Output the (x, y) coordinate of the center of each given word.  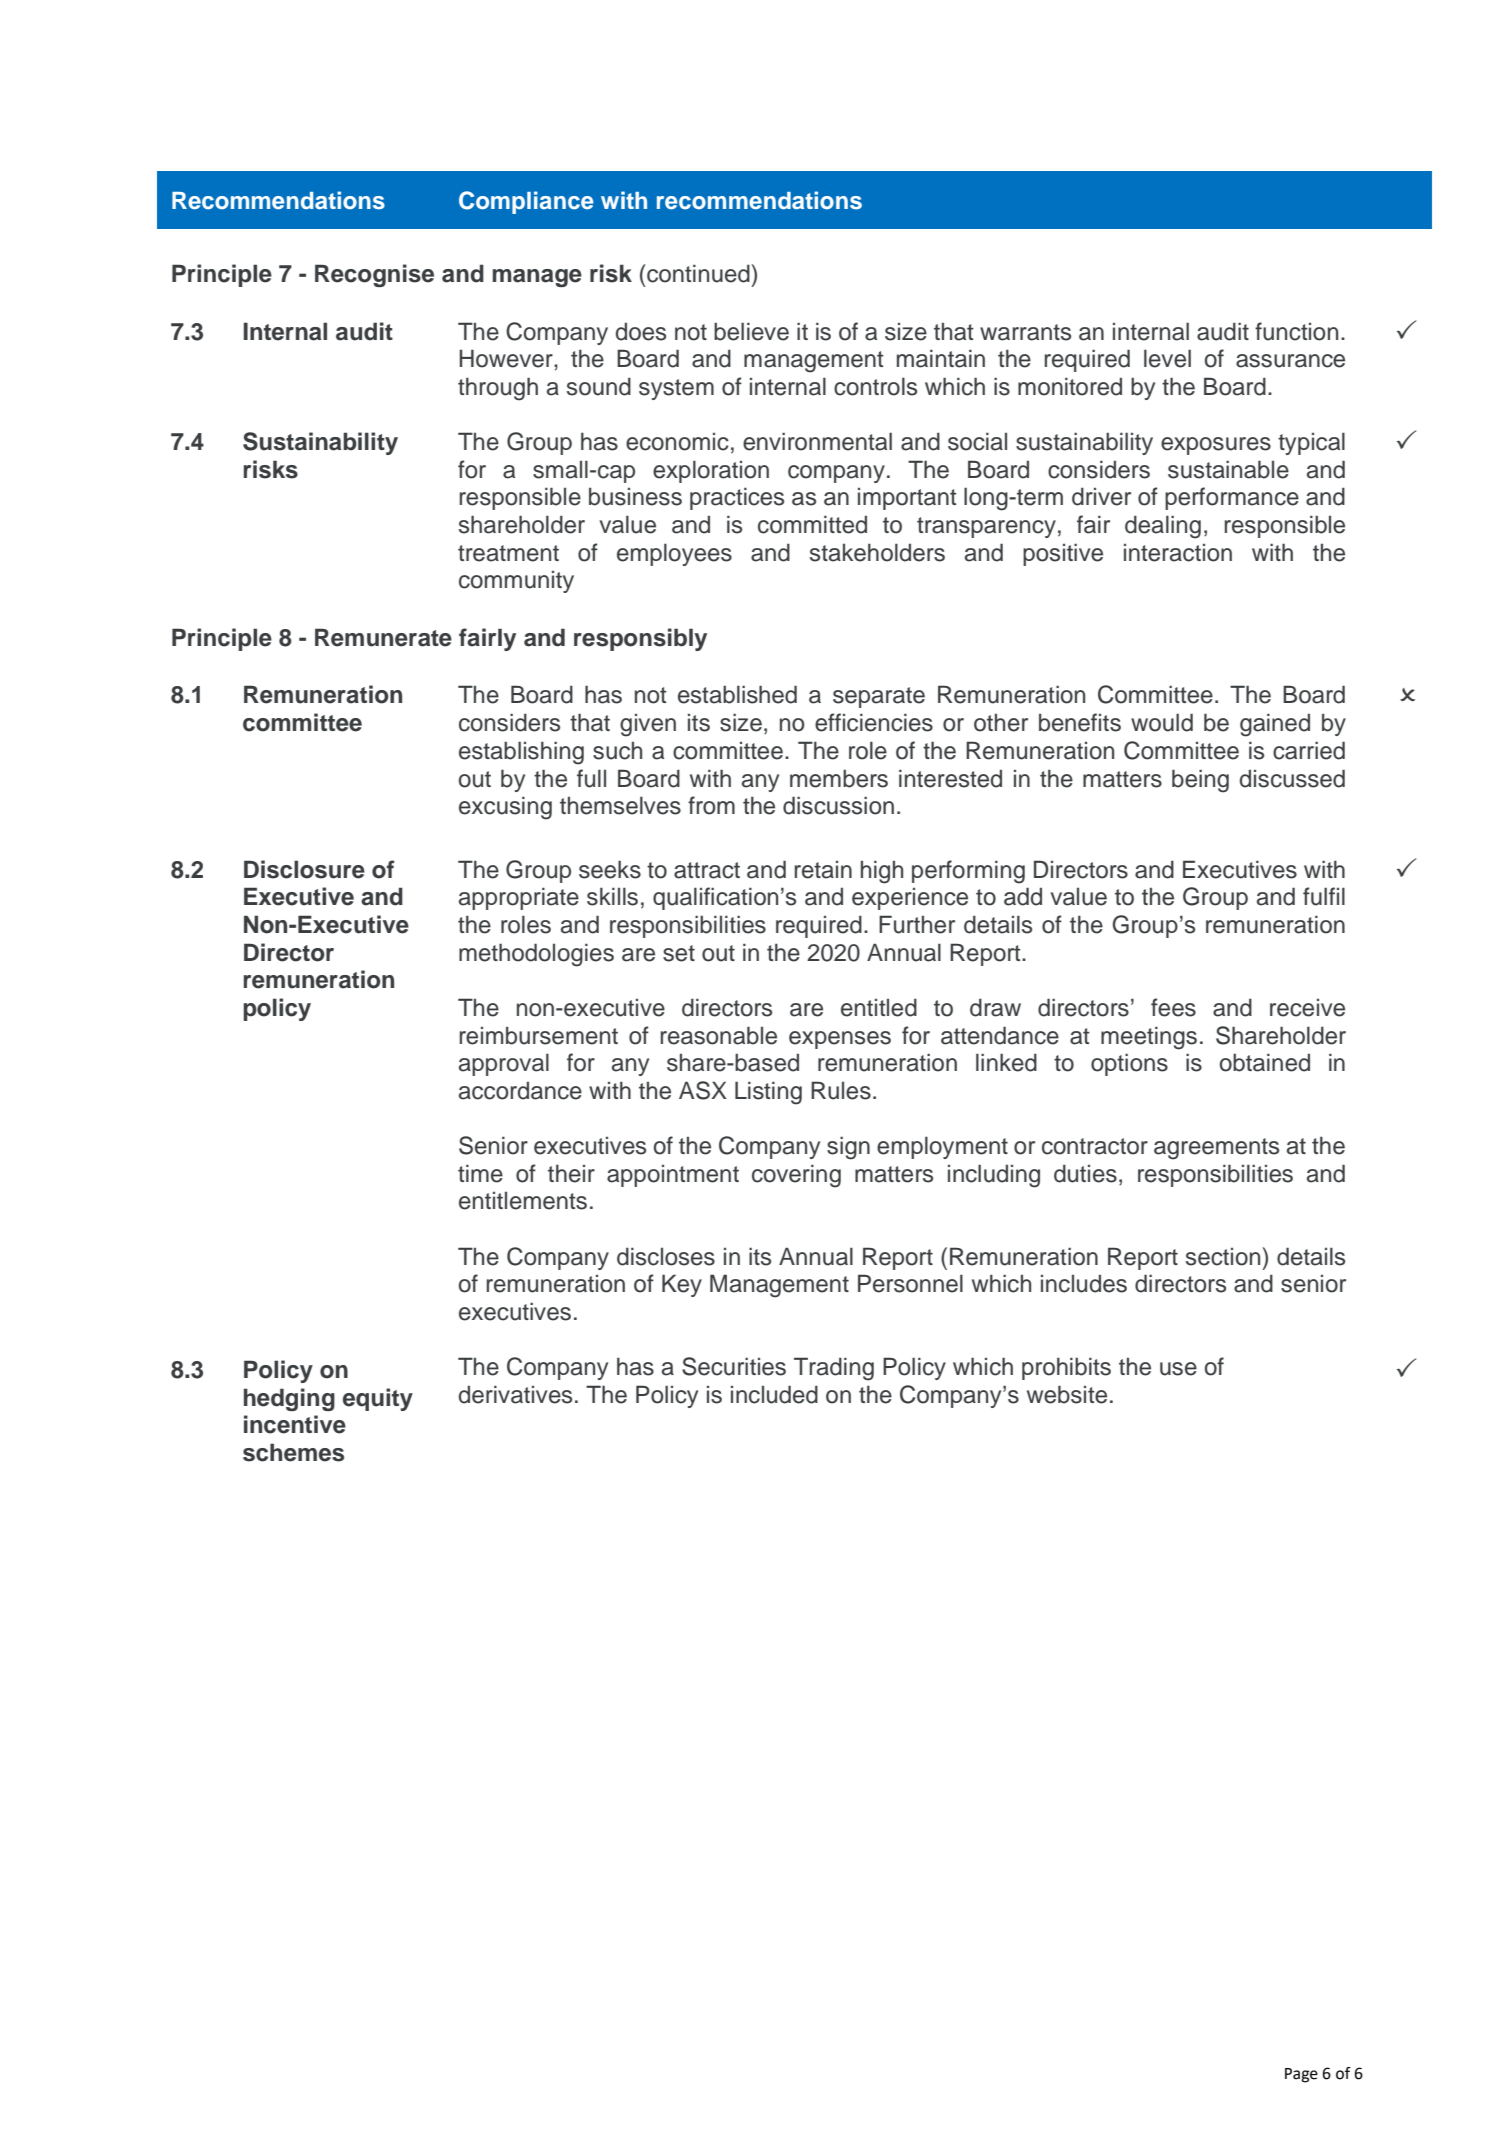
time (480, 1173)
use (1178, 1369)
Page (1301, 2075)
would (1162, 722)
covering (796, 1176)
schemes (293, 1452)
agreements (1216, 1149)
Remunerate (383, 637)
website (1067, 1394)
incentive (295, 1424)
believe (751, 331)
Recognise (374, 275)
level (1167, 358)
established (737, 694)
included (774, 1394)
